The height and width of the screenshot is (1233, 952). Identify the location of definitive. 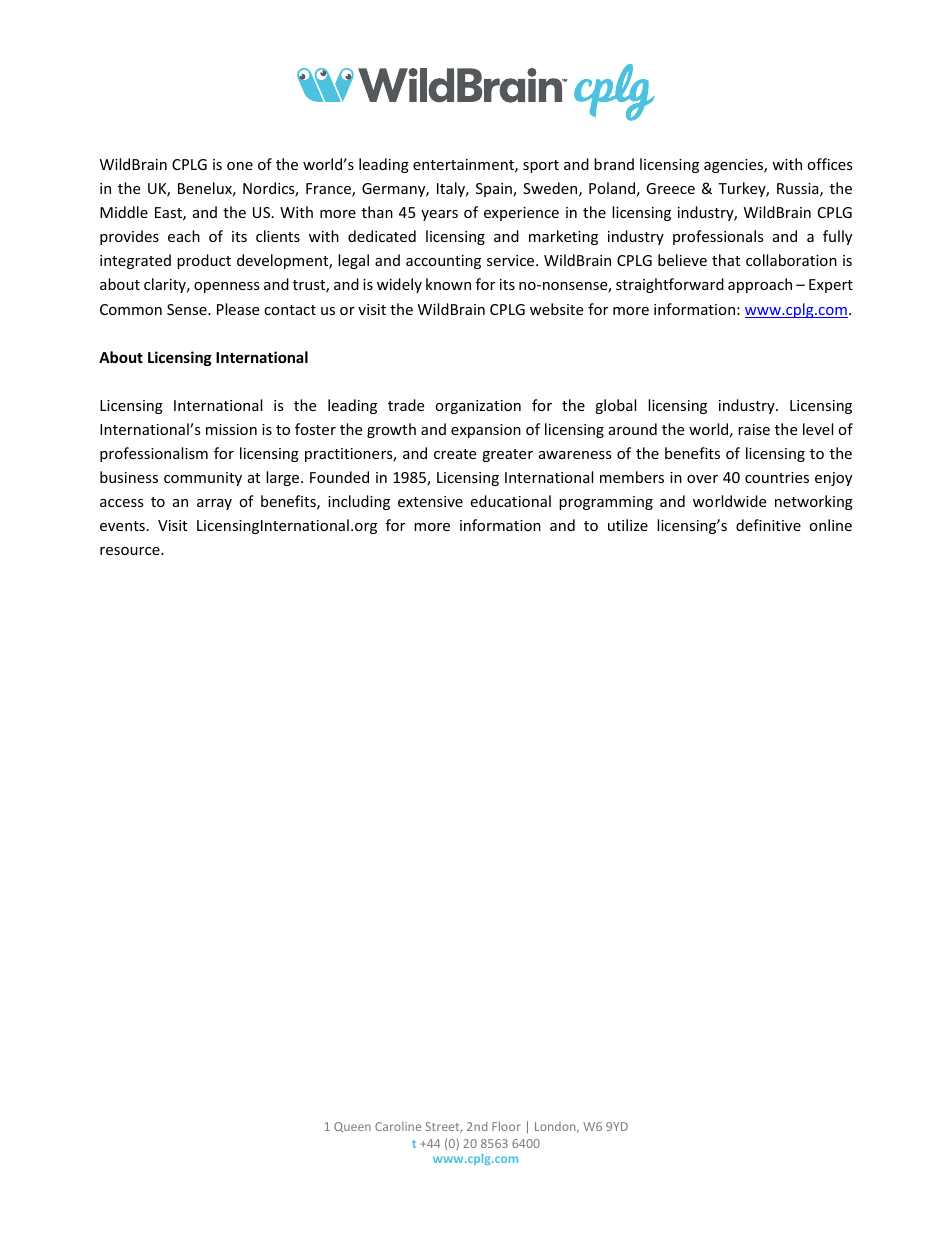
(768, 525).
